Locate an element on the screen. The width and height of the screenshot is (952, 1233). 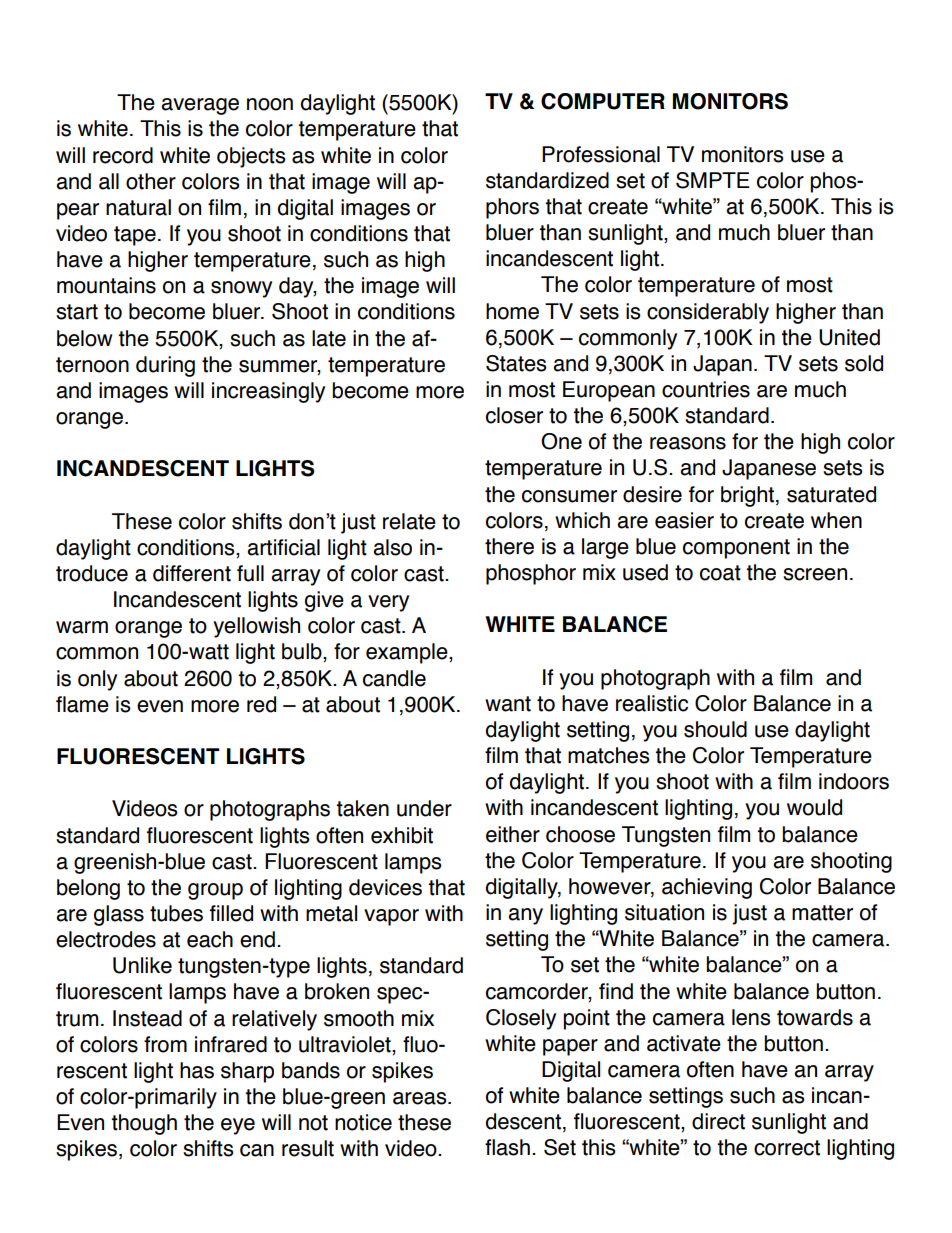
average is located at coordinates (200, 106).
